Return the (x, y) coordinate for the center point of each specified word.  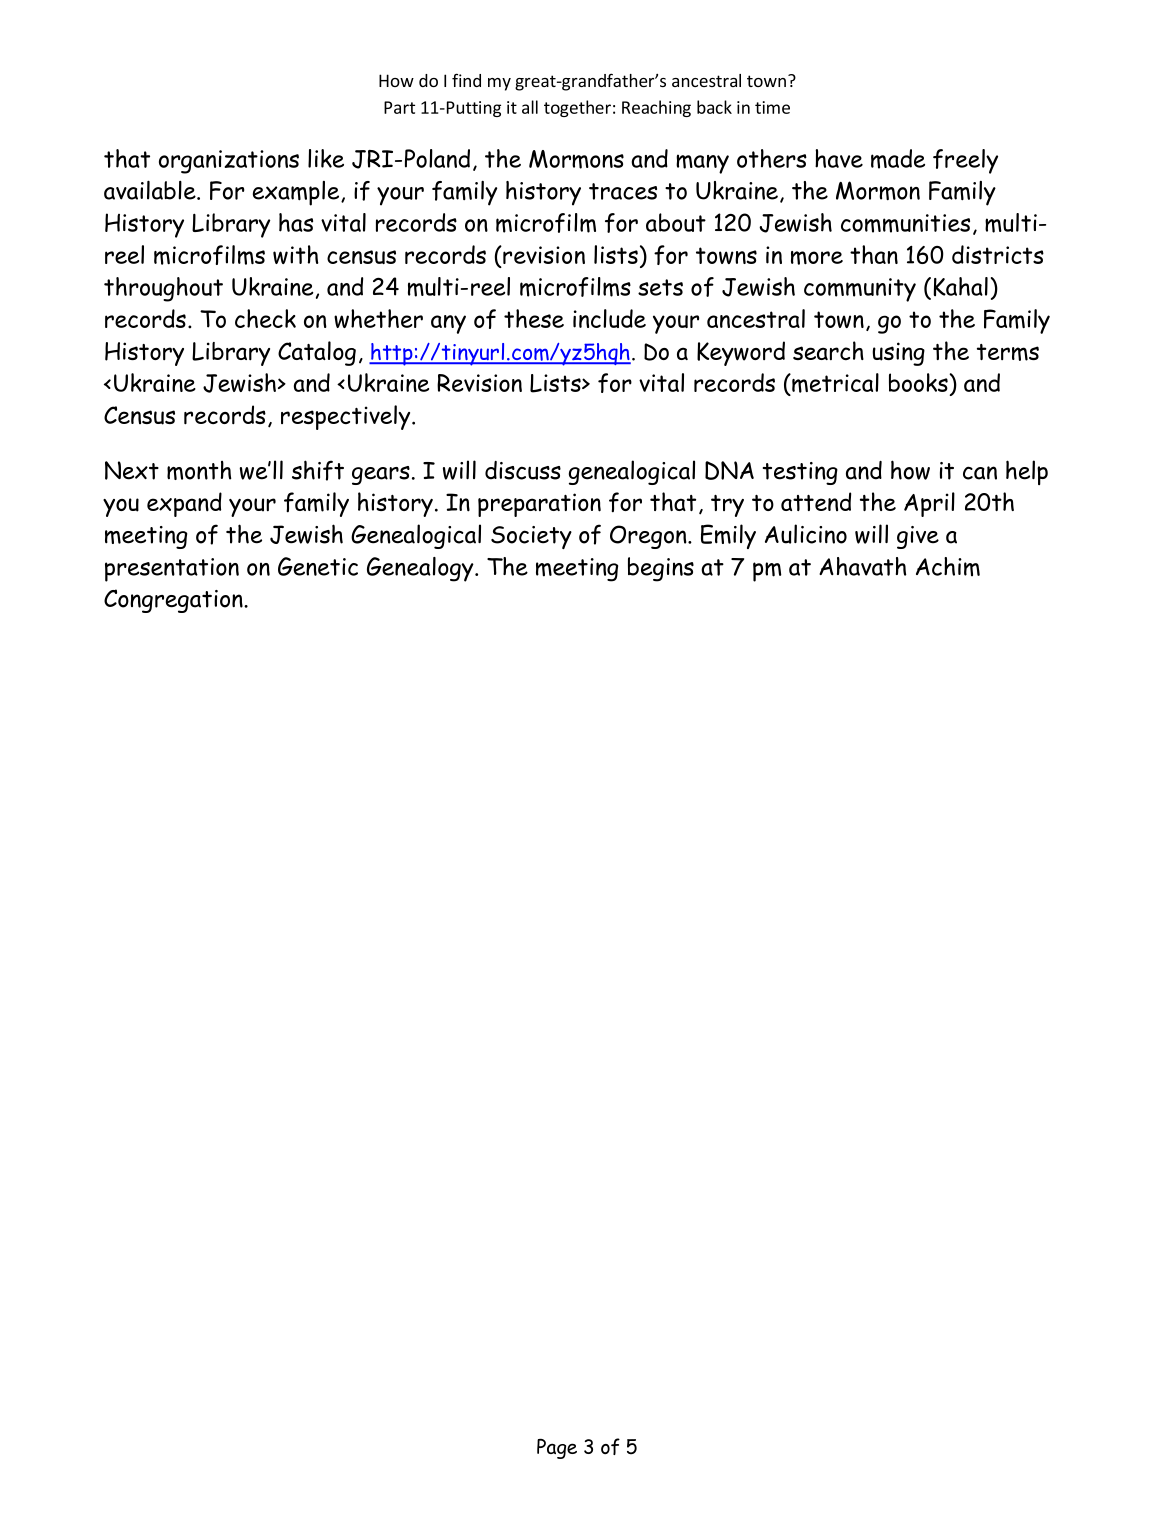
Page (557, 1449)
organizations (229, 162)
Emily (728, 536)
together (577, 108)
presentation (172, 570)
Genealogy (421, 569)
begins (661, 569)
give (918, 537)
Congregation (174, 601)
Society (531, 537)
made (898, 159)
